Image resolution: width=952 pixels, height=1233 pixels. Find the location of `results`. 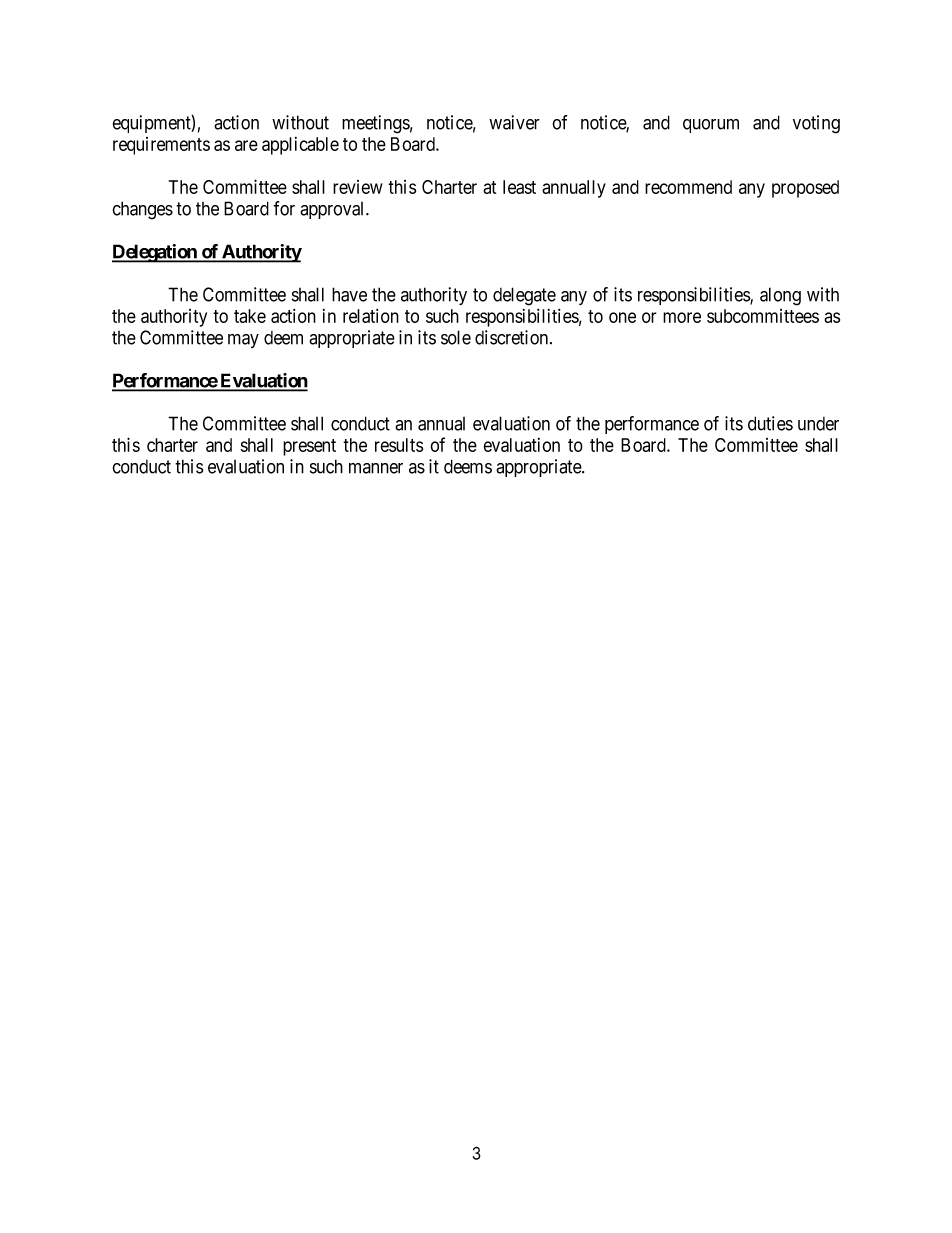

results is located at coordinates (399, 445).
